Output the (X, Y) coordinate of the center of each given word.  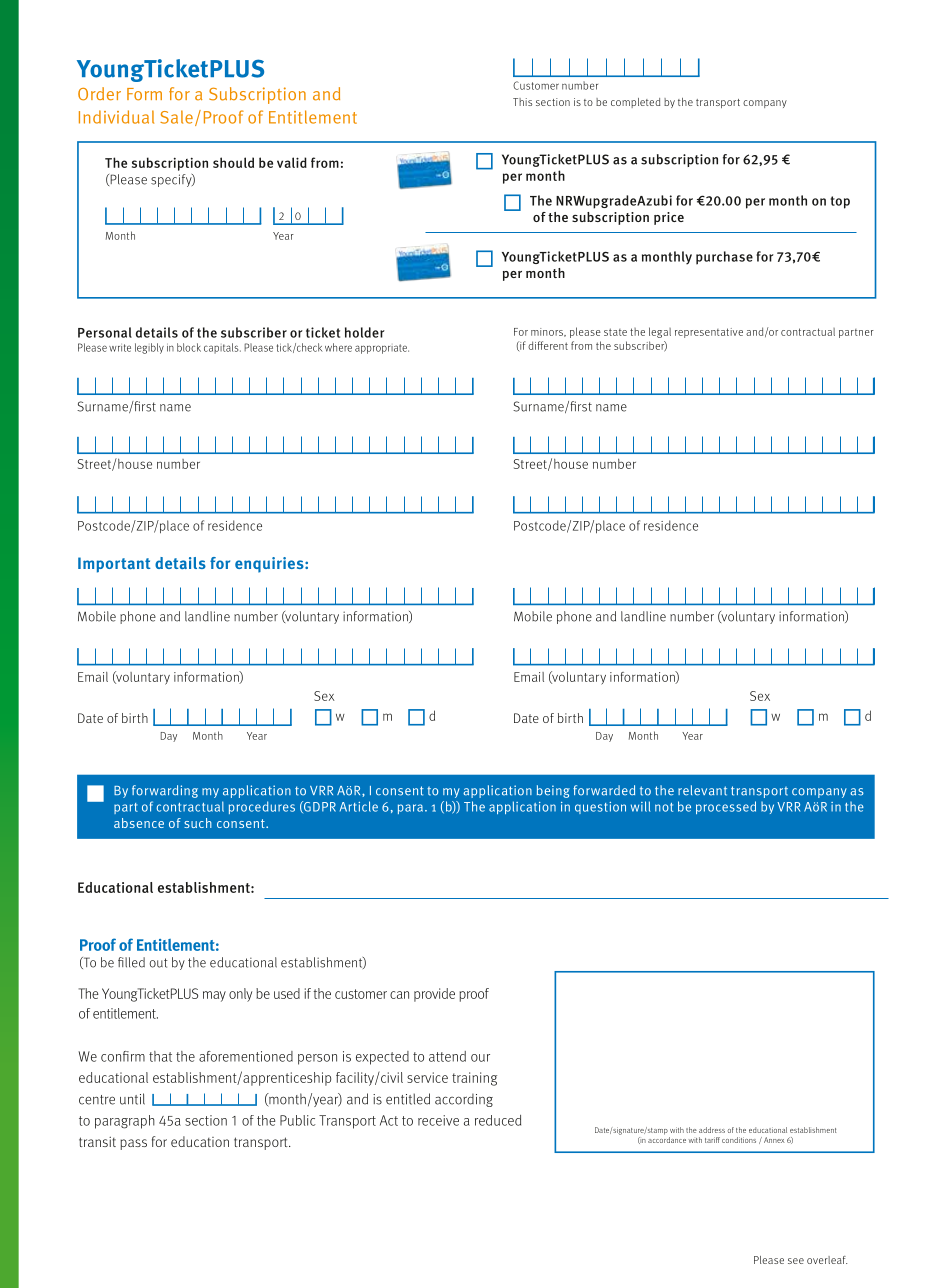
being (553, 791)
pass (133, 1144)
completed (635, 103)
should (233, 162)
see (796, 1261)
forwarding (165, 791)
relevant (702, 790)
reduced (498, 1120)
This (522, 102)
